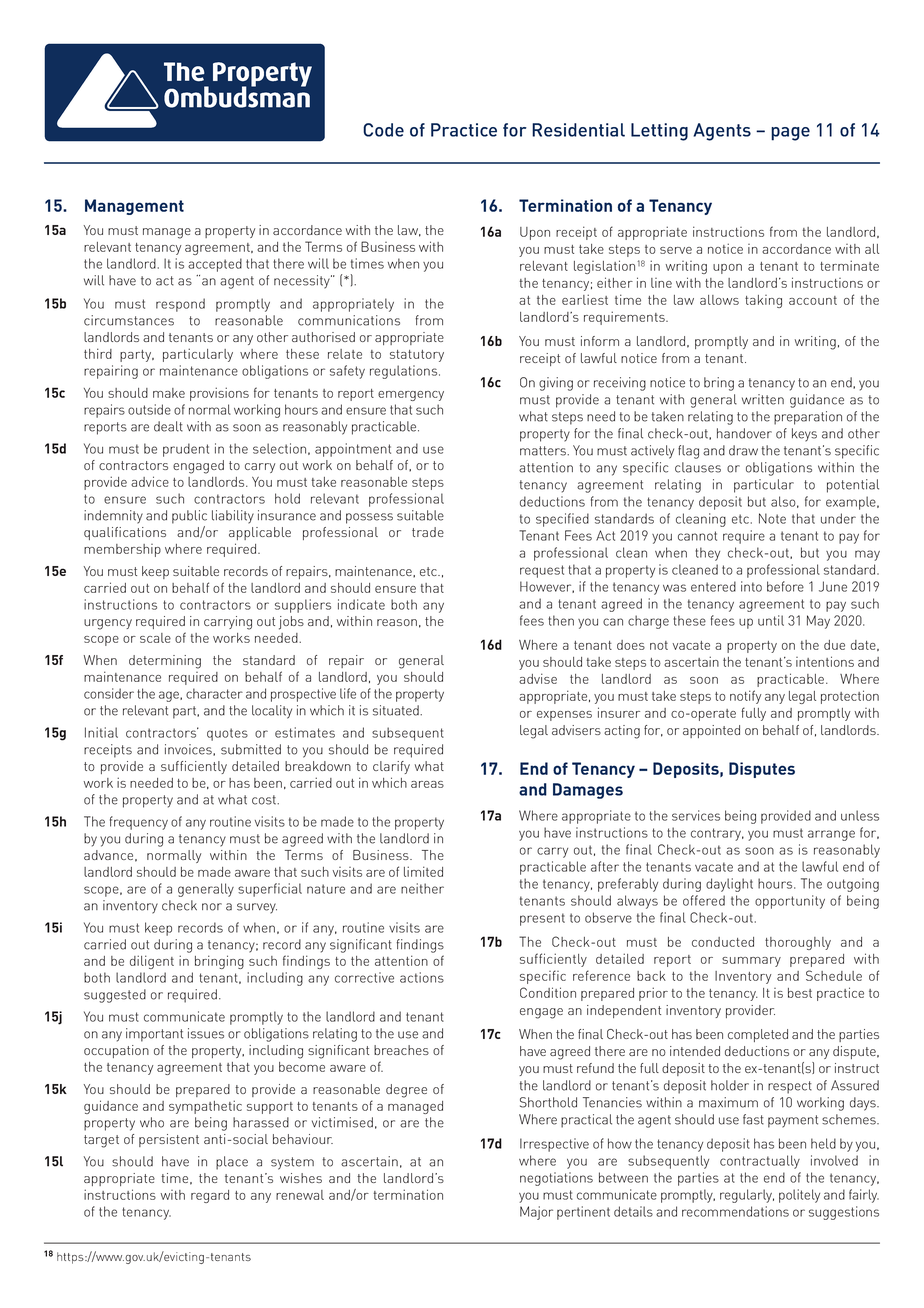 This document has width=924, height=1308. I want to click on regard, so click(210, 1196).
